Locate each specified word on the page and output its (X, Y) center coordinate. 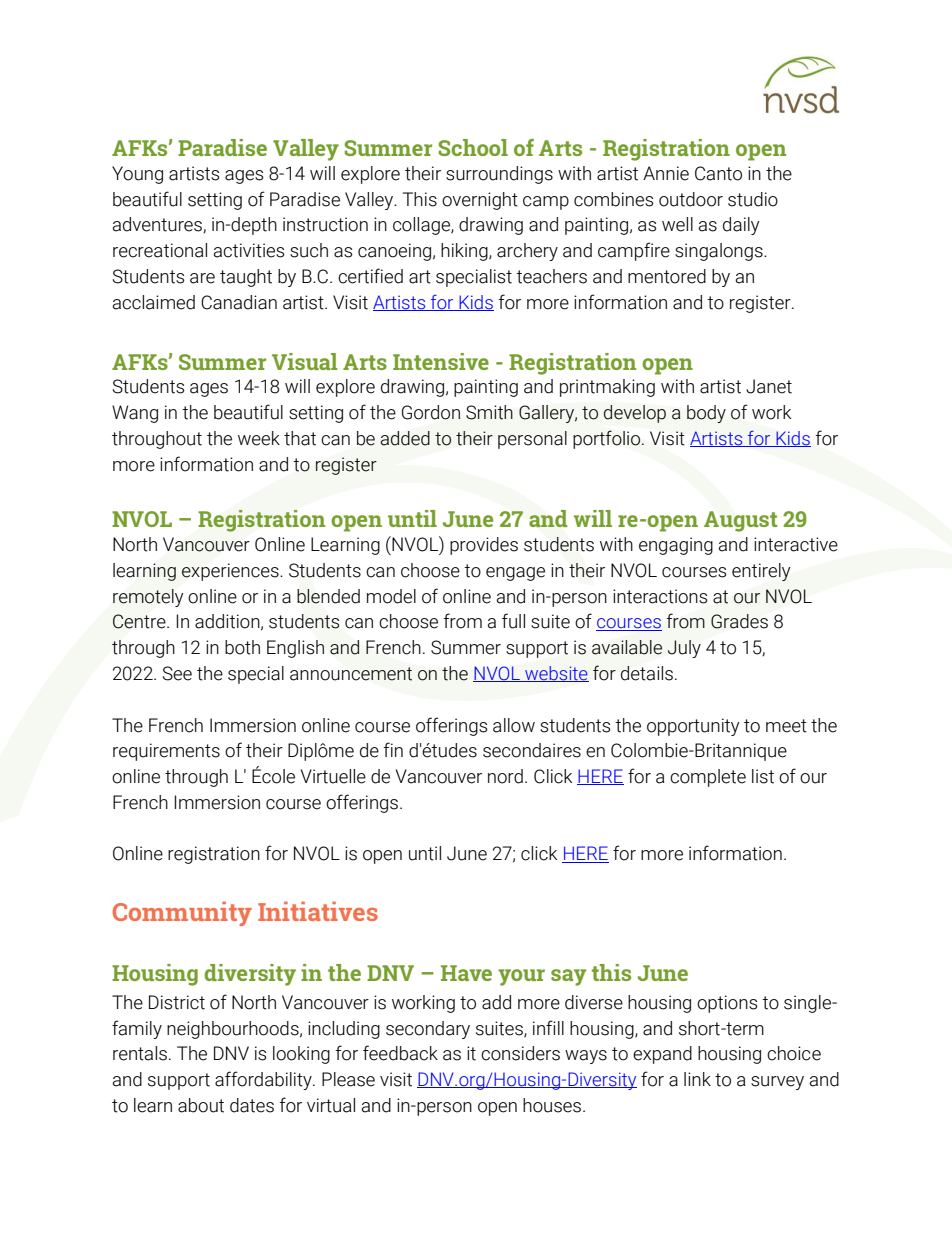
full (513, 621)
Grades (739, 621)
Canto (718, 173)
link (697, 1079)
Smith (489, 412)
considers (520, 1053)
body (706, 414)
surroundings (499, 175)
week (259, 438)
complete (708, 778)
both (242, 647)
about (201, 1105)
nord (505, 776)
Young (137, 175)
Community (182, 913)
